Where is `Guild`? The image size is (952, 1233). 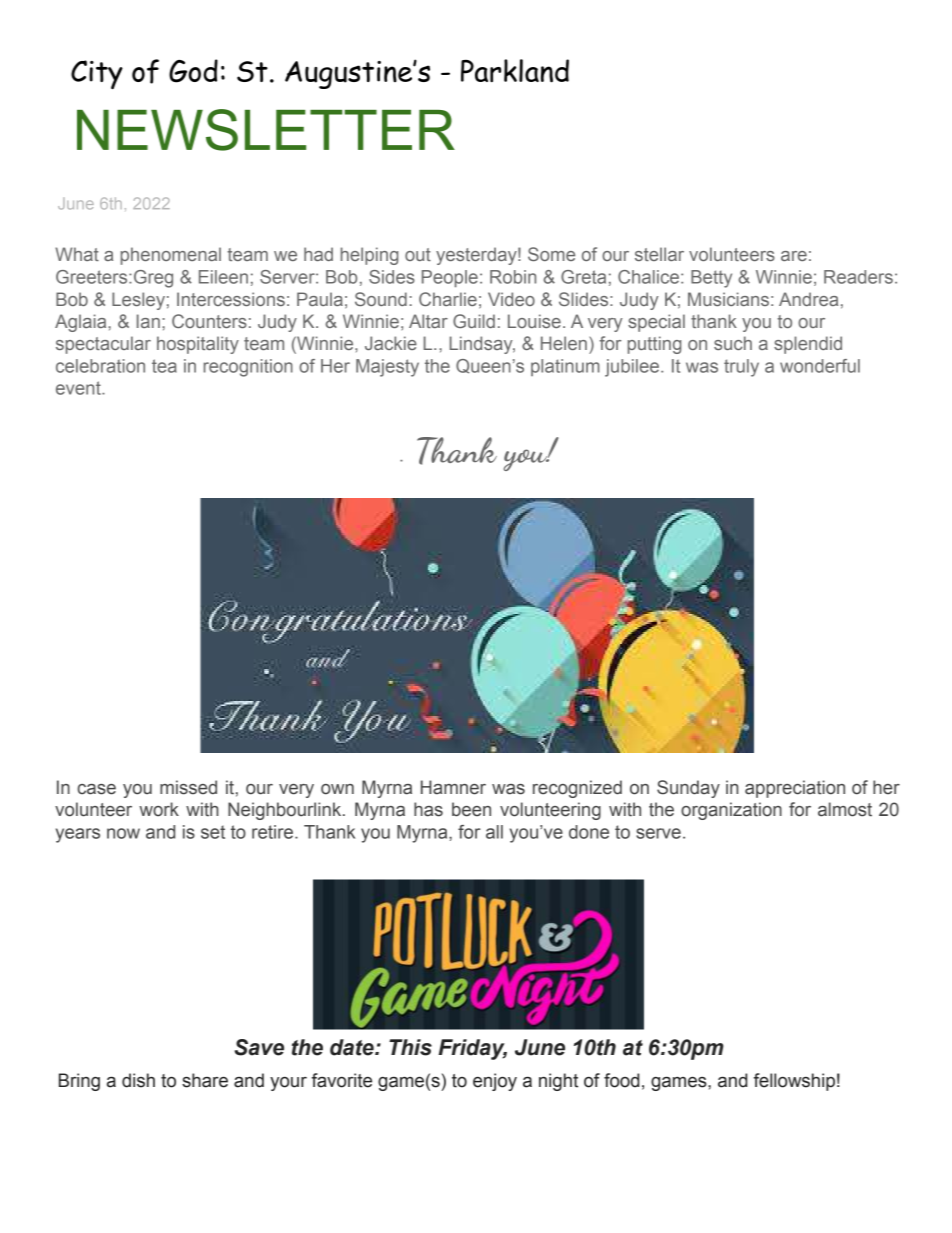
Guild is located at coordinates (474, 321).
